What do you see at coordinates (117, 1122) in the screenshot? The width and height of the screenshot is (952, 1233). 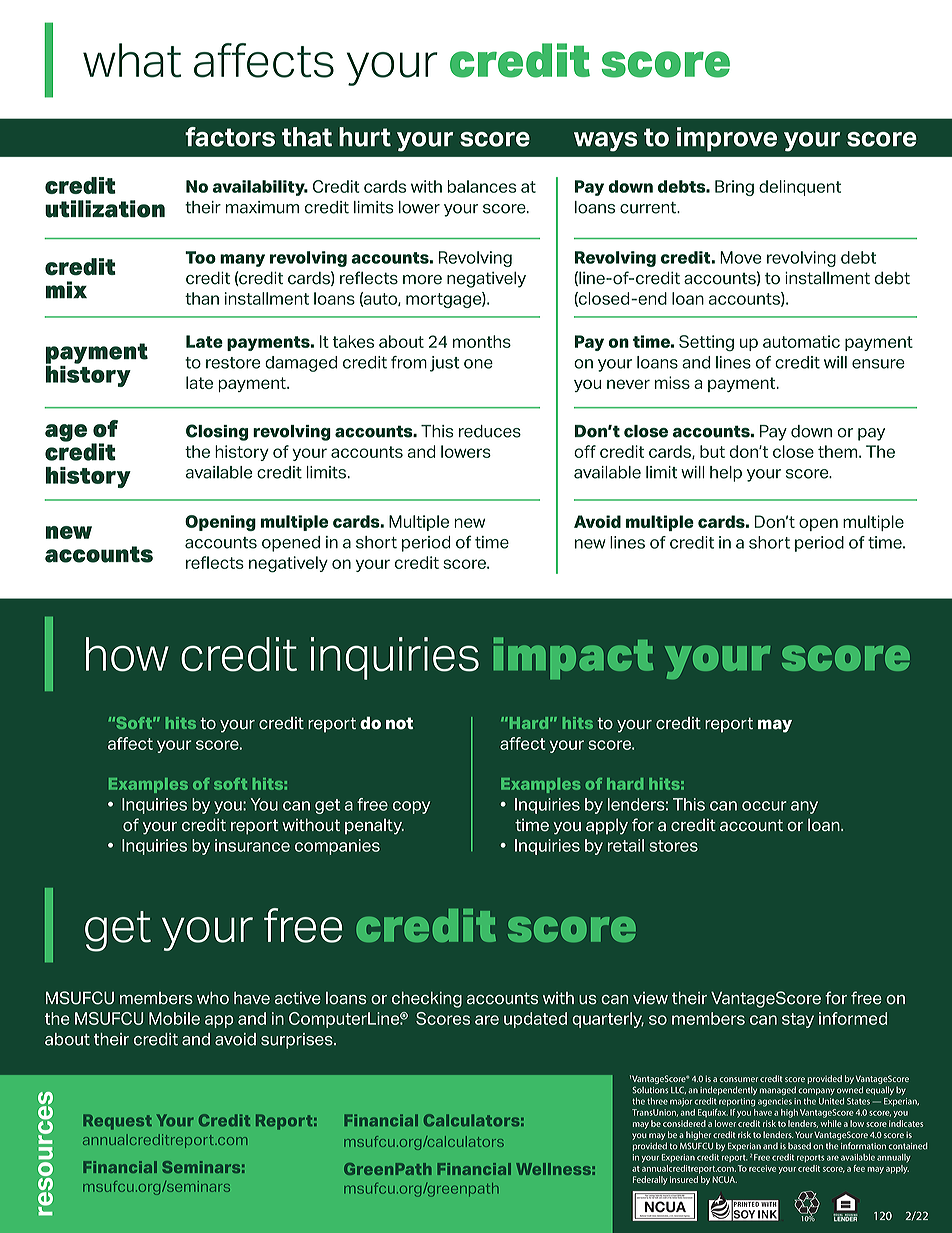 I see `Request` at bounding box center [117, 1122].
